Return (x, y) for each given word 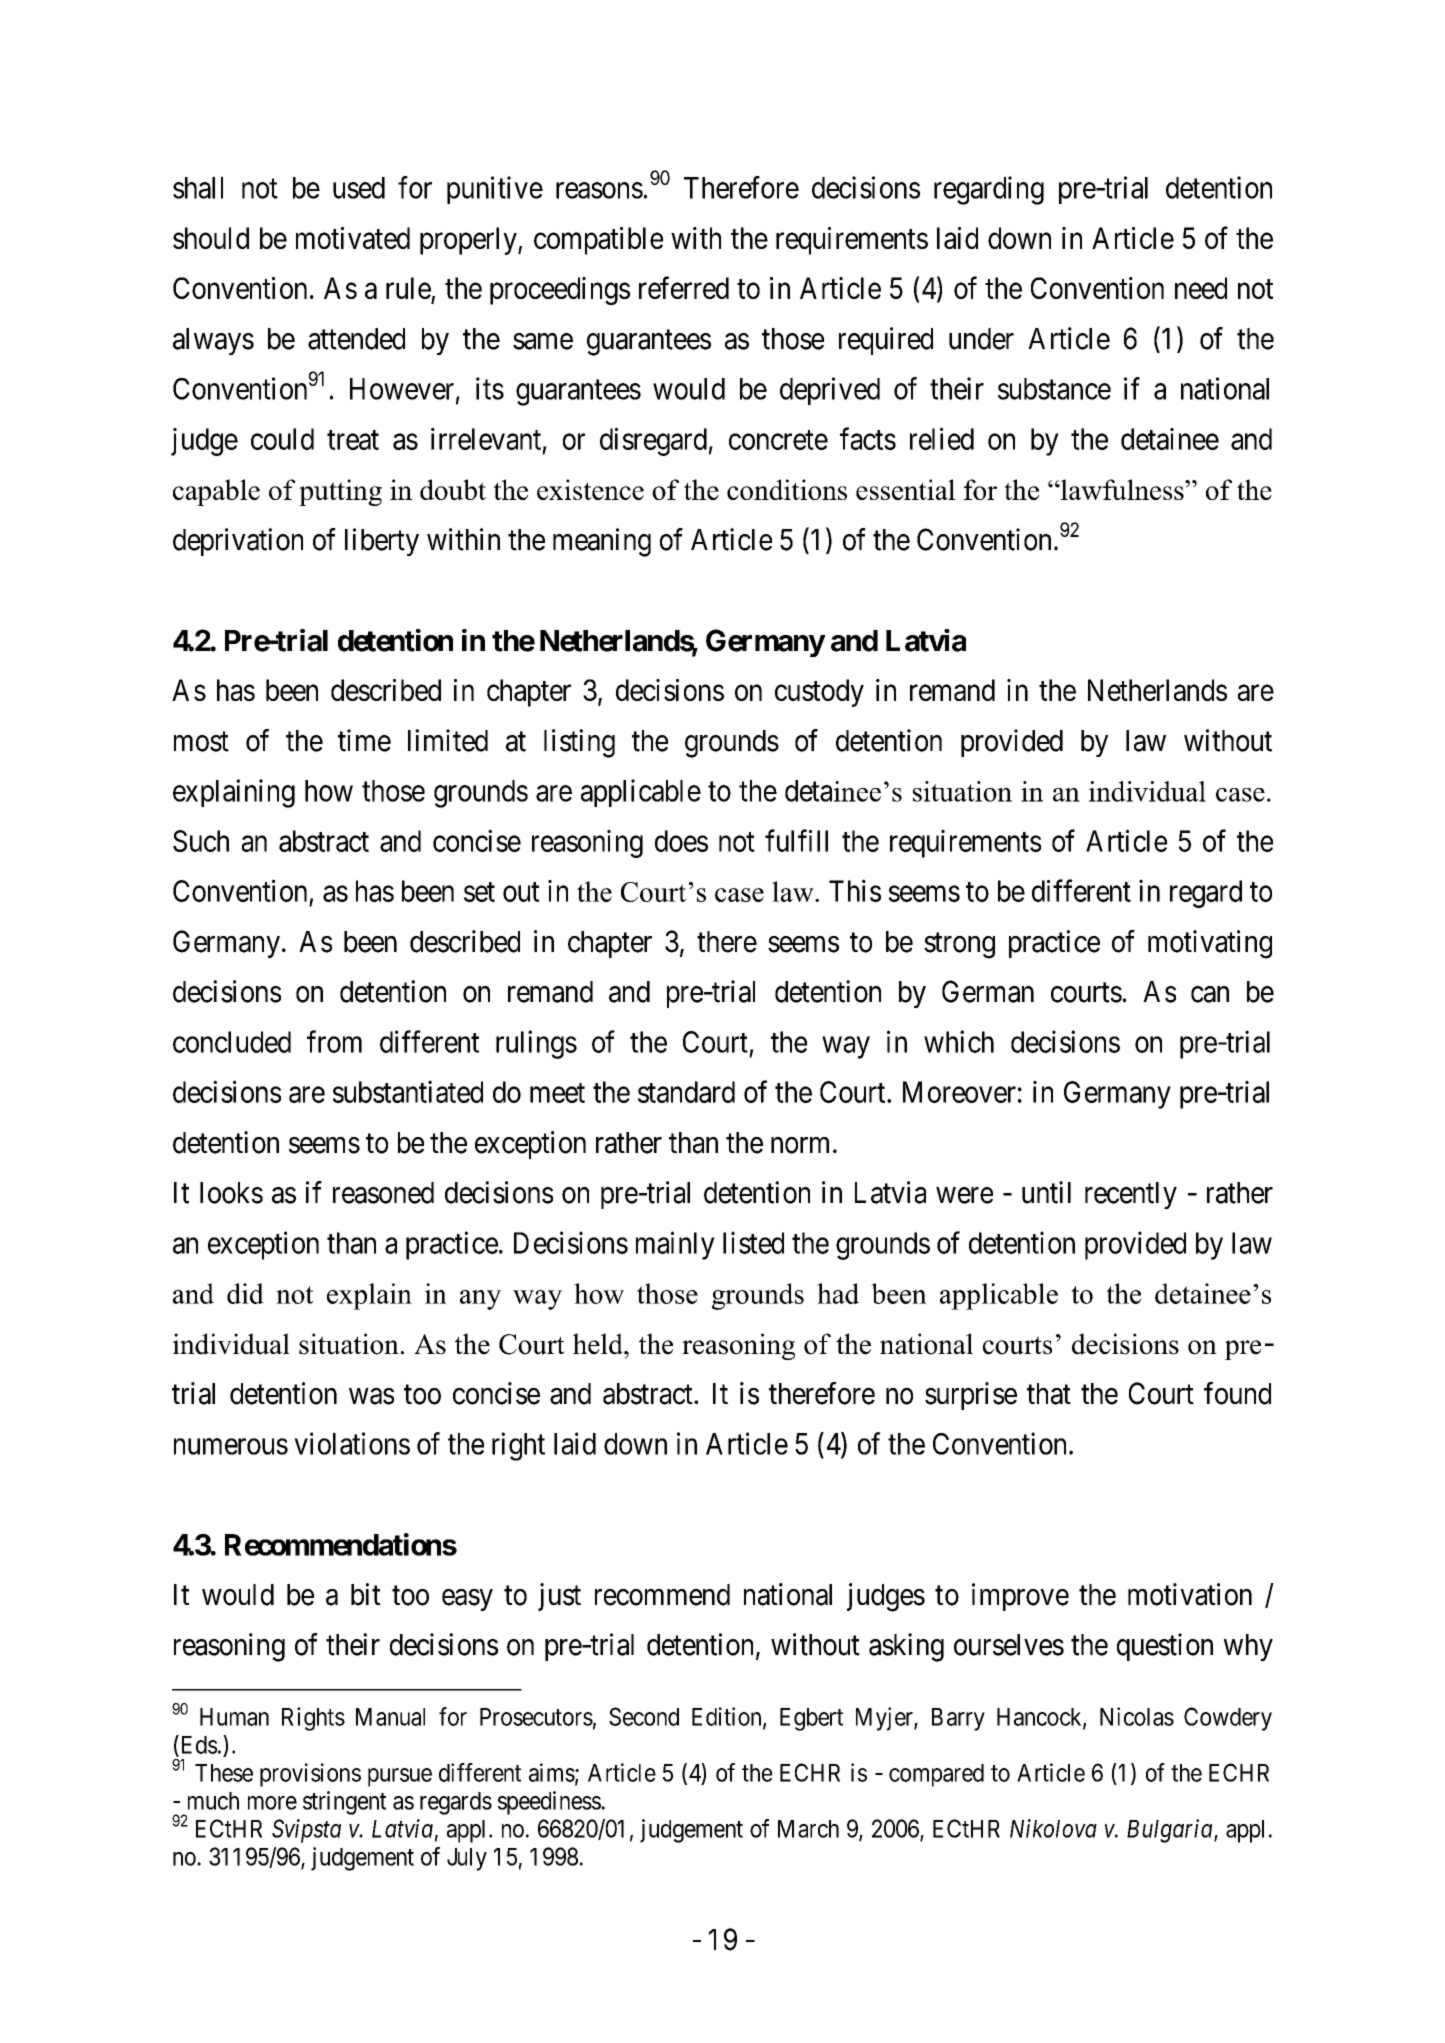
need (1201, 288)
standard (686, 1092)
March (808, 1829)
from (334, 1041)
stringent (344, 1803)
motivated (353, 238)
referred (684, 287)
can (1210, 994)
